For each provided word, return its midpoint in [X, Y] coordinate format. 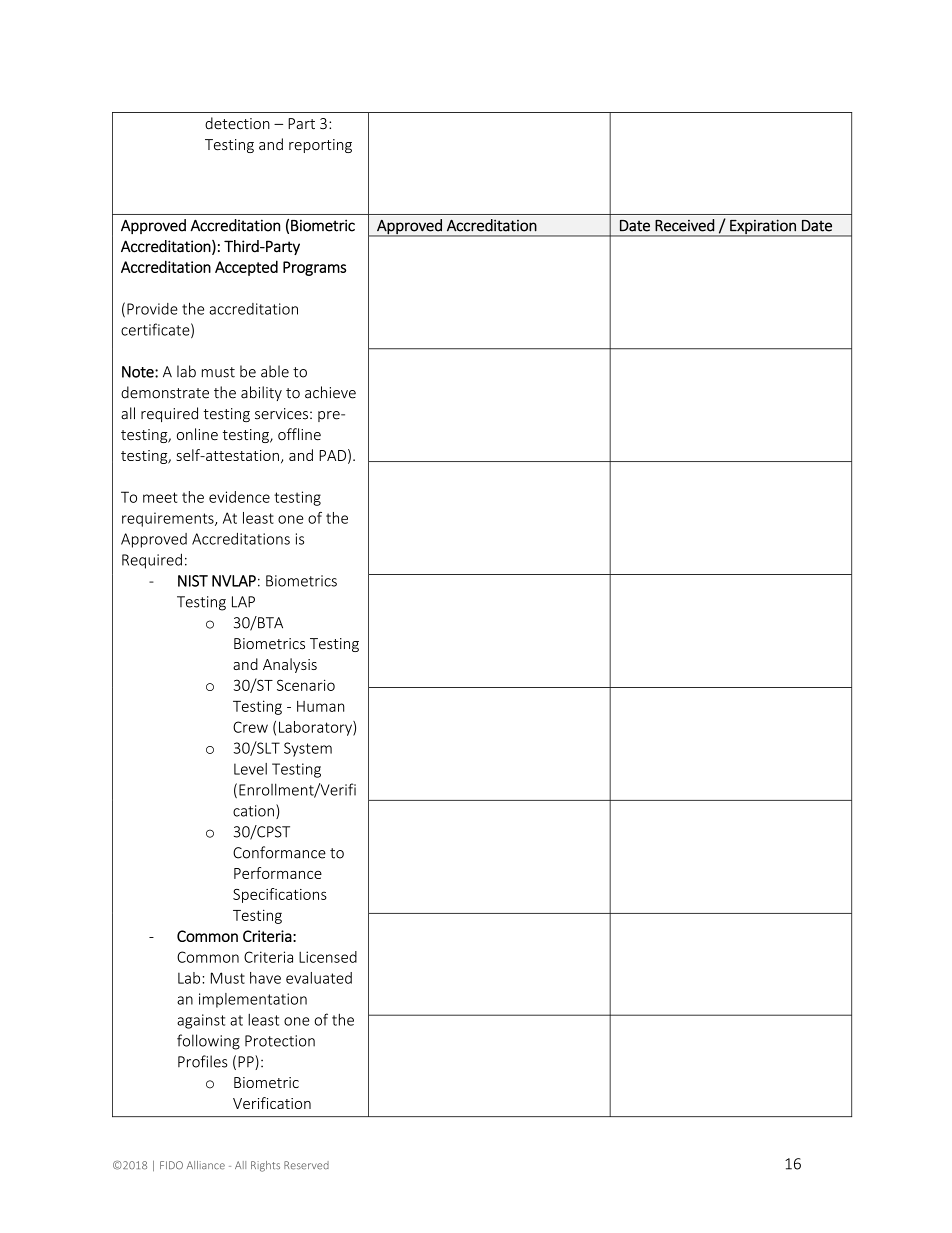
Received [684, 225]
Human [320, 706]
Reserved [306, 1165]
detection [237, 123]
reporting [320, 146]
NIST [193, 581]
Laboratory [316, 728]
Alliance [206, 1165]
